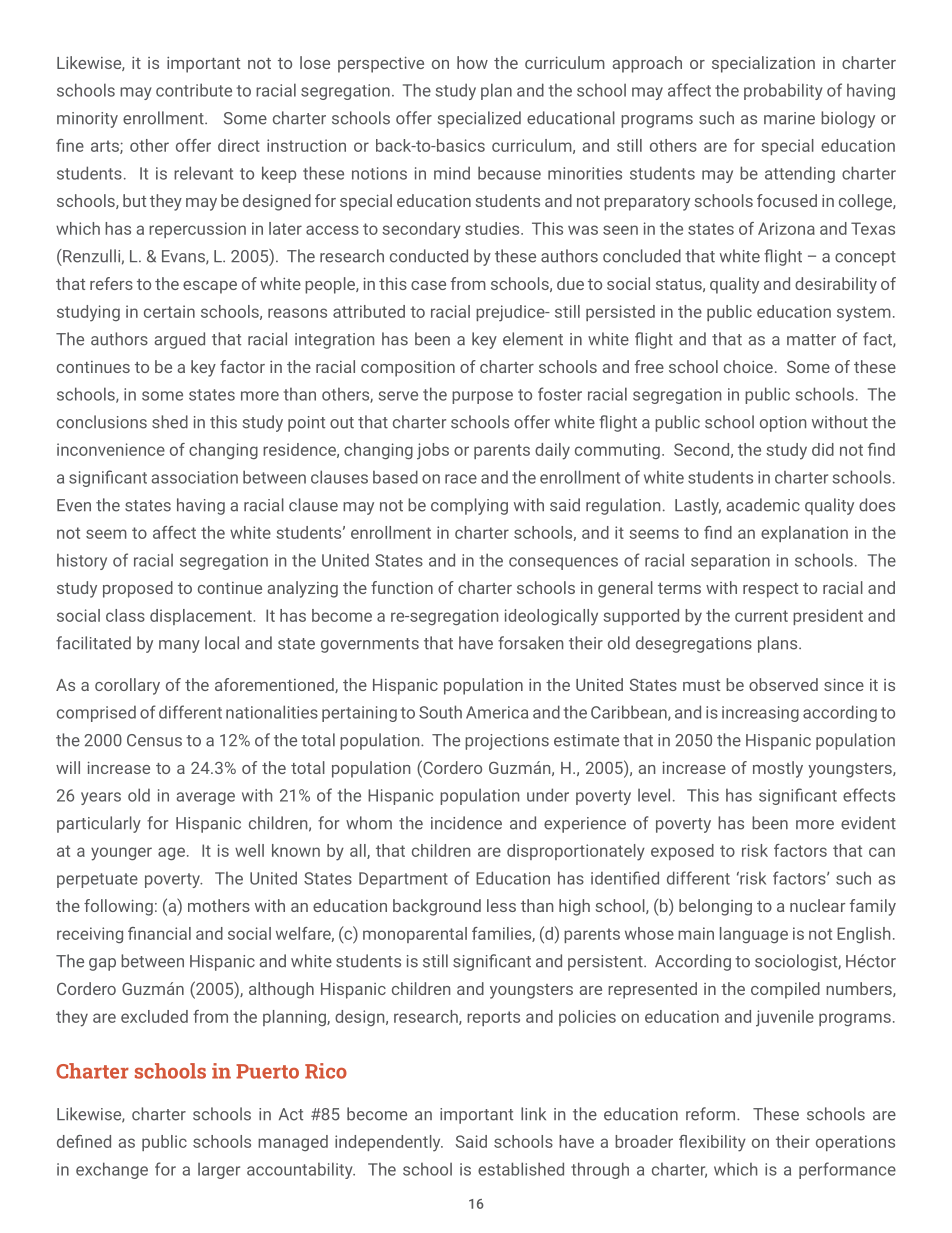 The width and height of the screenshot is (952, 1233). Describe the element at coordinates (783, 91) in the screenshot. I see `probability` at that location.
